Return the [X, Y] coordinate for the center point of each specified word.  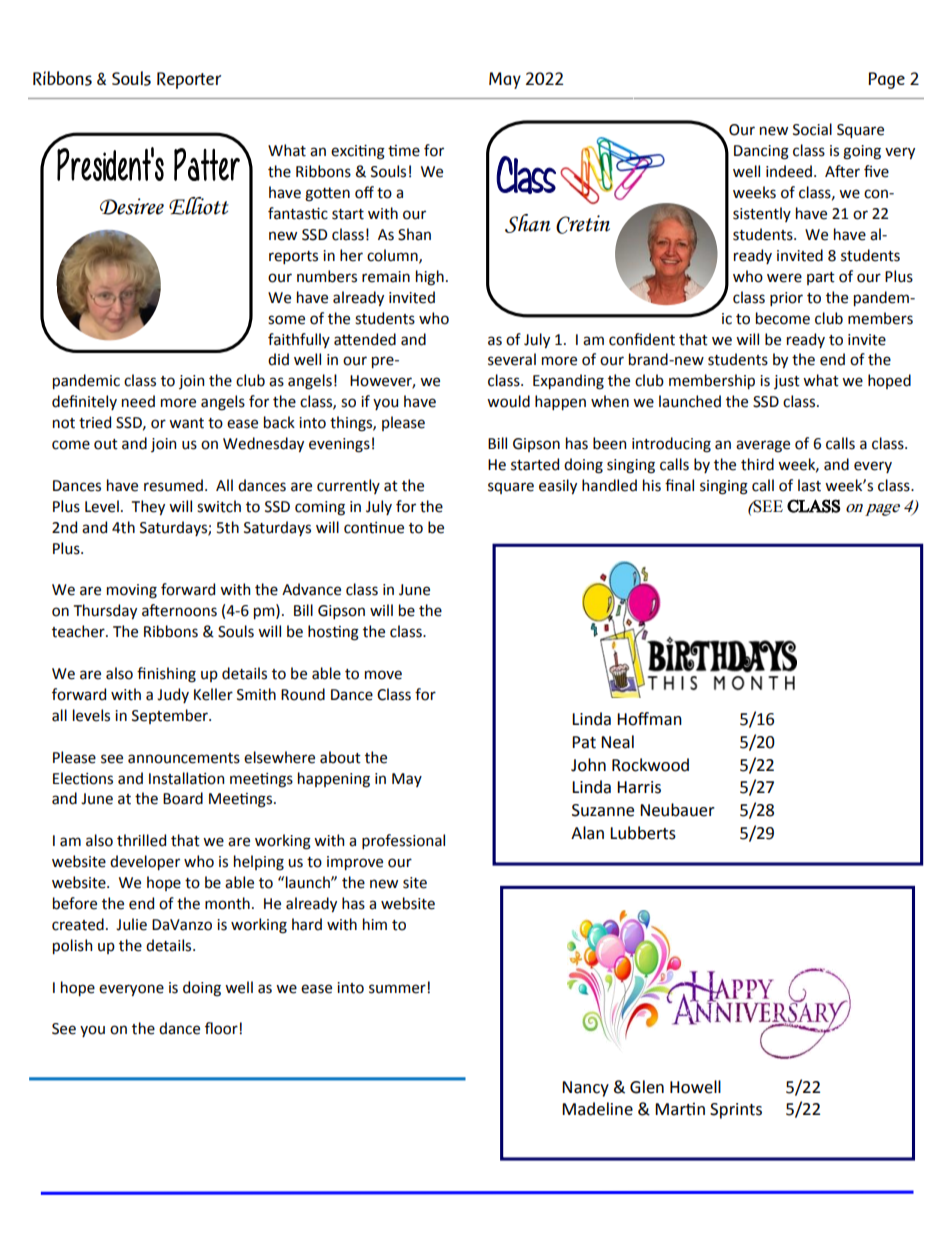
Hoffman [649, 719]
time [404, 151]
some [286, 320]
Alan [587, 833]
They [148, 507]
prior [786, 299]
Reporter [189, 80]
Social [812, 129]
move [383, 675]
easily [558, 486]
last [809, 485]
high [430, 278]
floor [222, 1028]
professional [403, 841]
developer [145, 862]
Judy [173, 695]
